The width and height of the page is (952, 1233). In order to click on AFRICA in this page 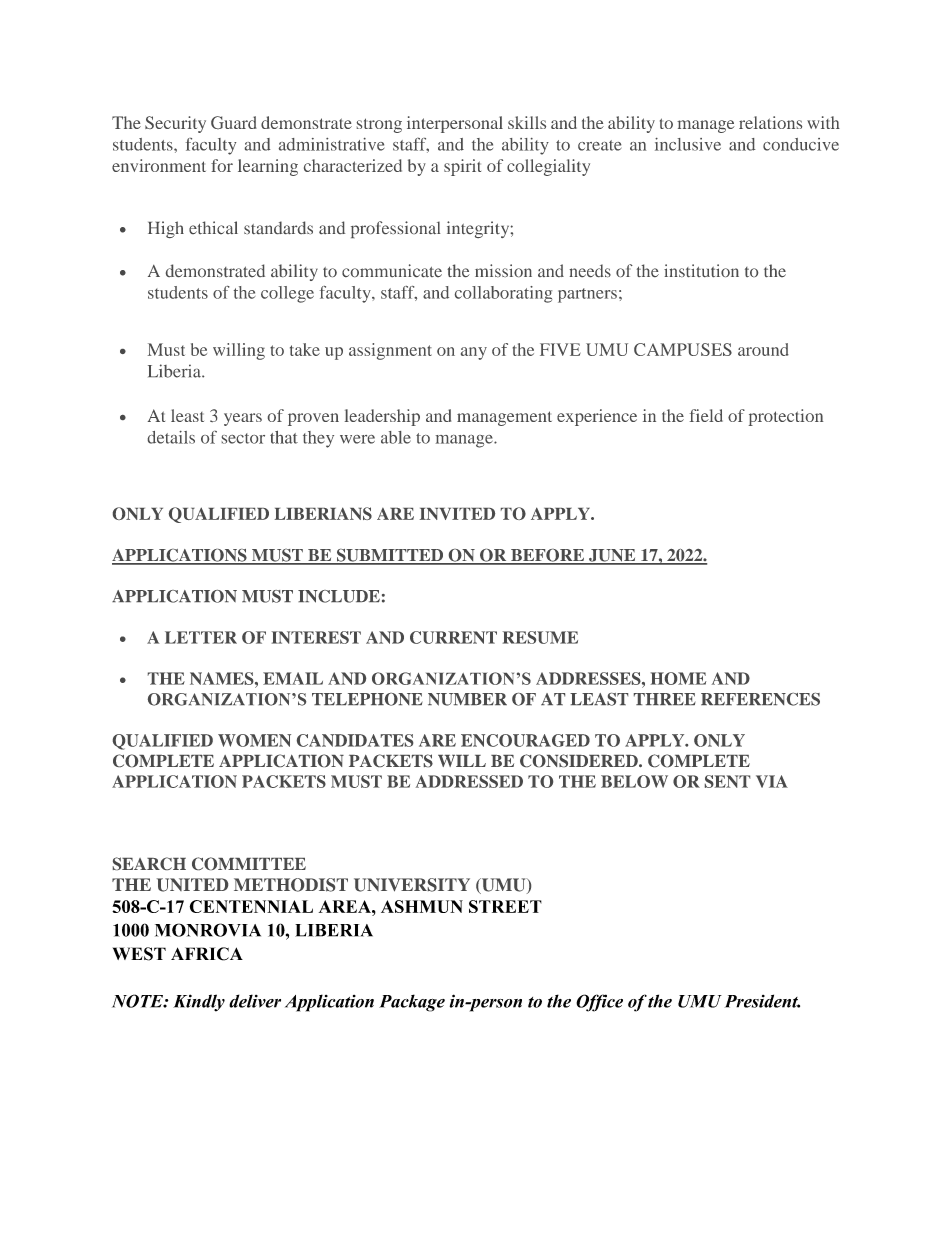, I will do `click(207, 954)`.
